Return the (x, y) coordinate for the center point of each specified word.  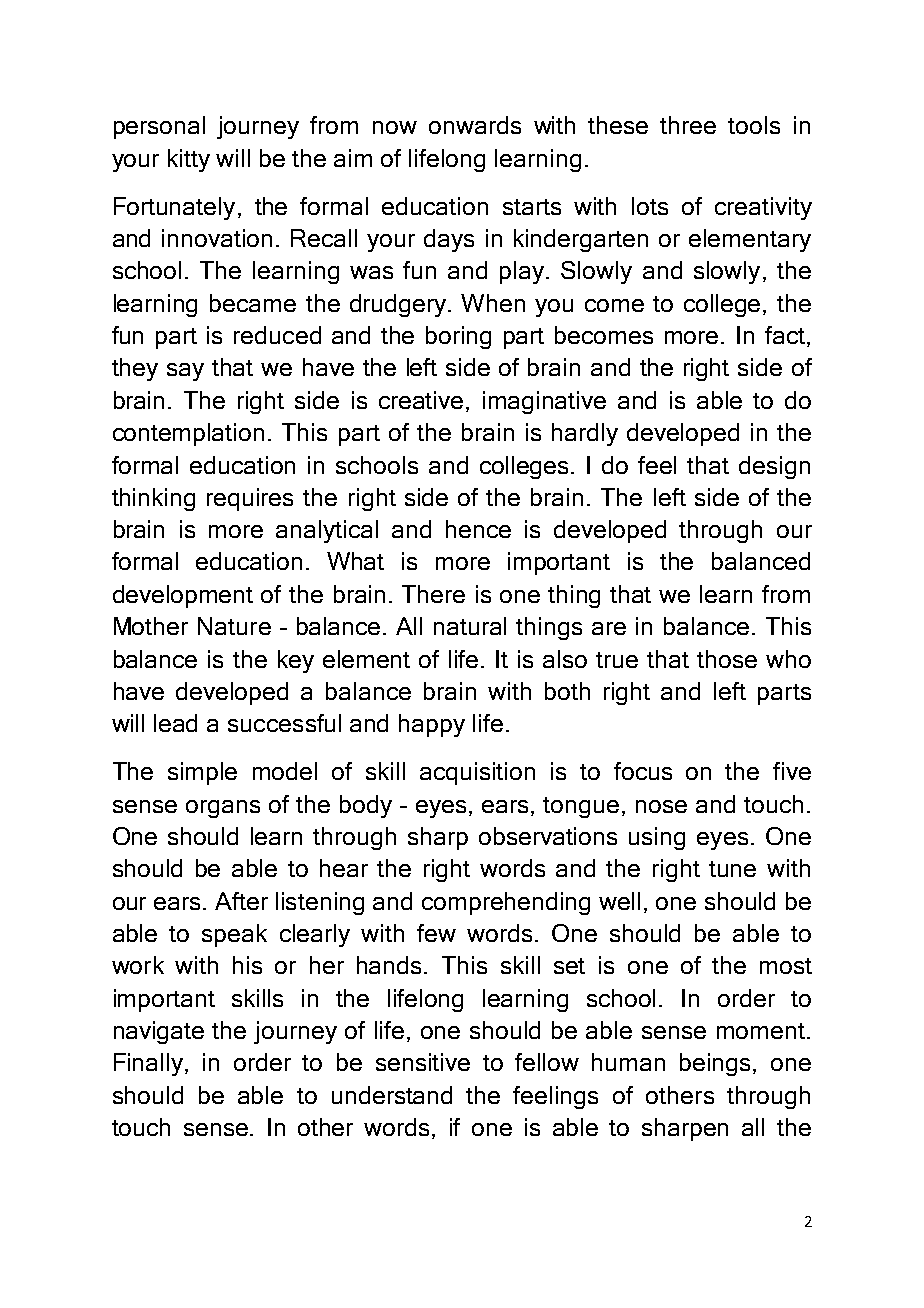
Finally (150, 1064)
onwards (475, 125)
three (688, 125)
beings (717, 1064)
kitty (189, 160)
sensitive (423, 1062)
